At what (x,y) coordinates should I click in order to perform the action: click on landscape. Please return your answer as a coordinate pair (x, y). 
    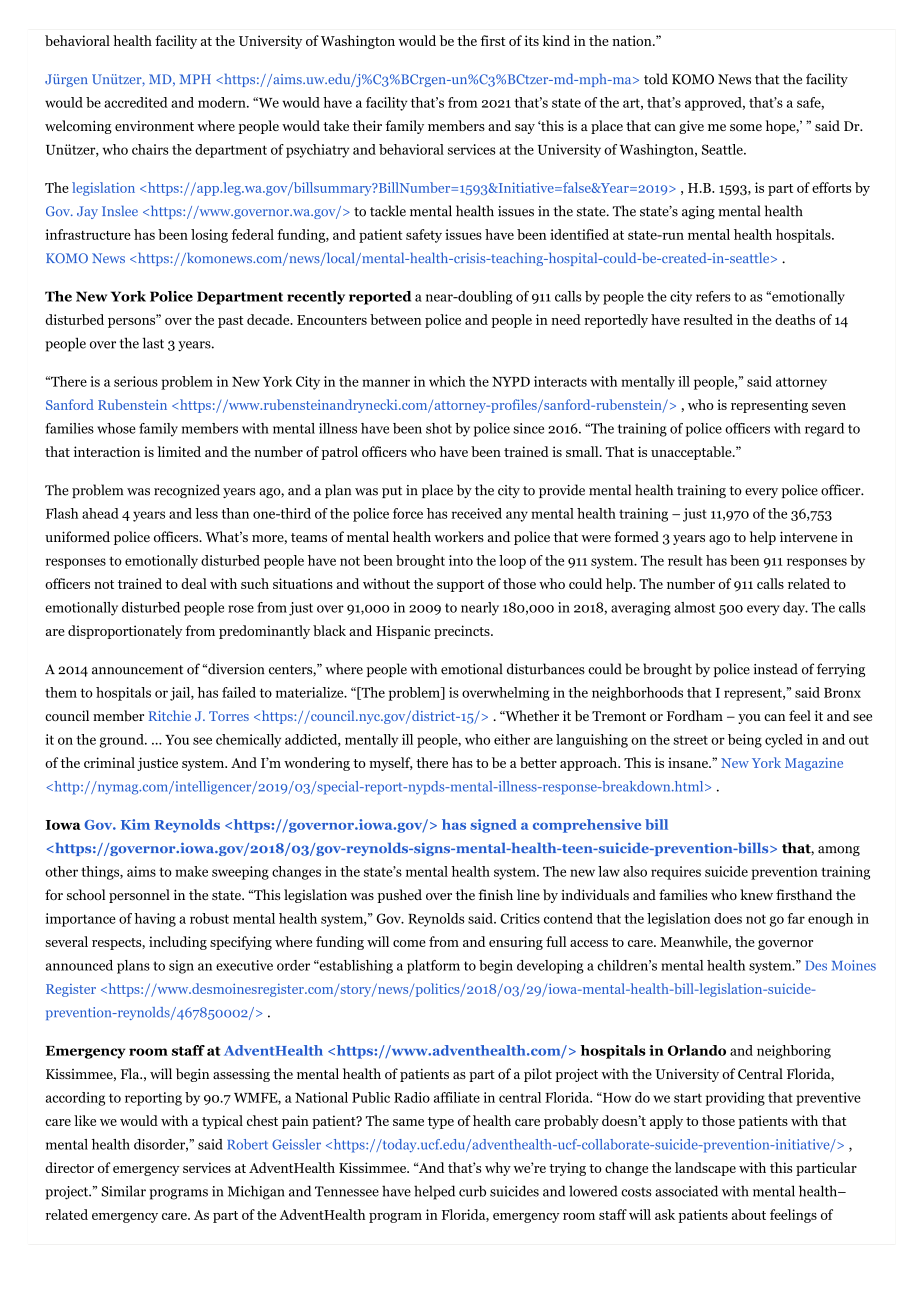
    Looking at the image, I should click on (705, 1169).
